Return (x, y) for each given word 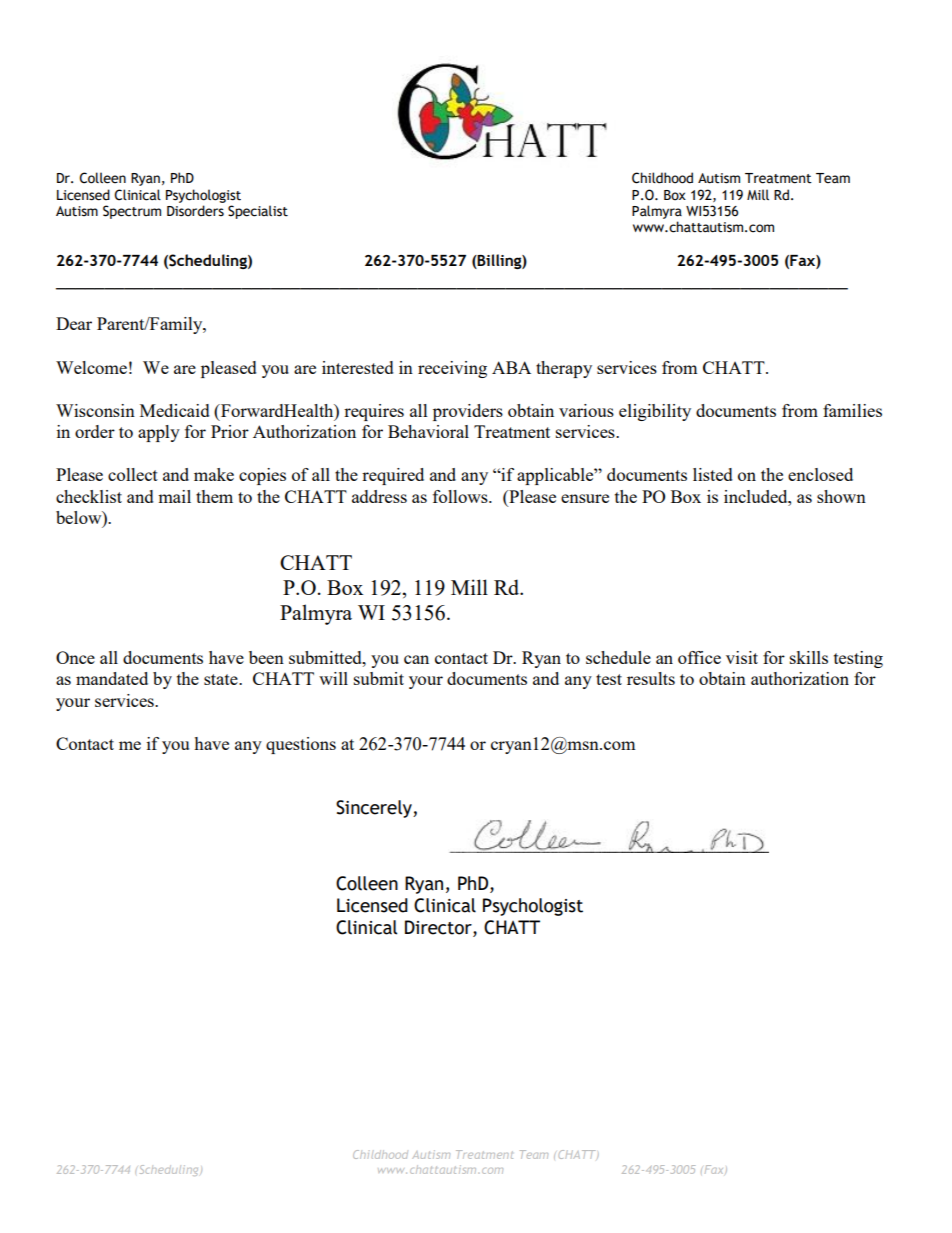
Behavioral (428, 431)
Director (439, 927)
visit (742, 657)
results (651, 678)
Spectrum (132, 212)
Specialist (258, 212)
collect (133, 474)
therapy (564, 369)
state (222, 679)
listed (713, 474)
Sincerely (375, 809)
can (416, 659)
